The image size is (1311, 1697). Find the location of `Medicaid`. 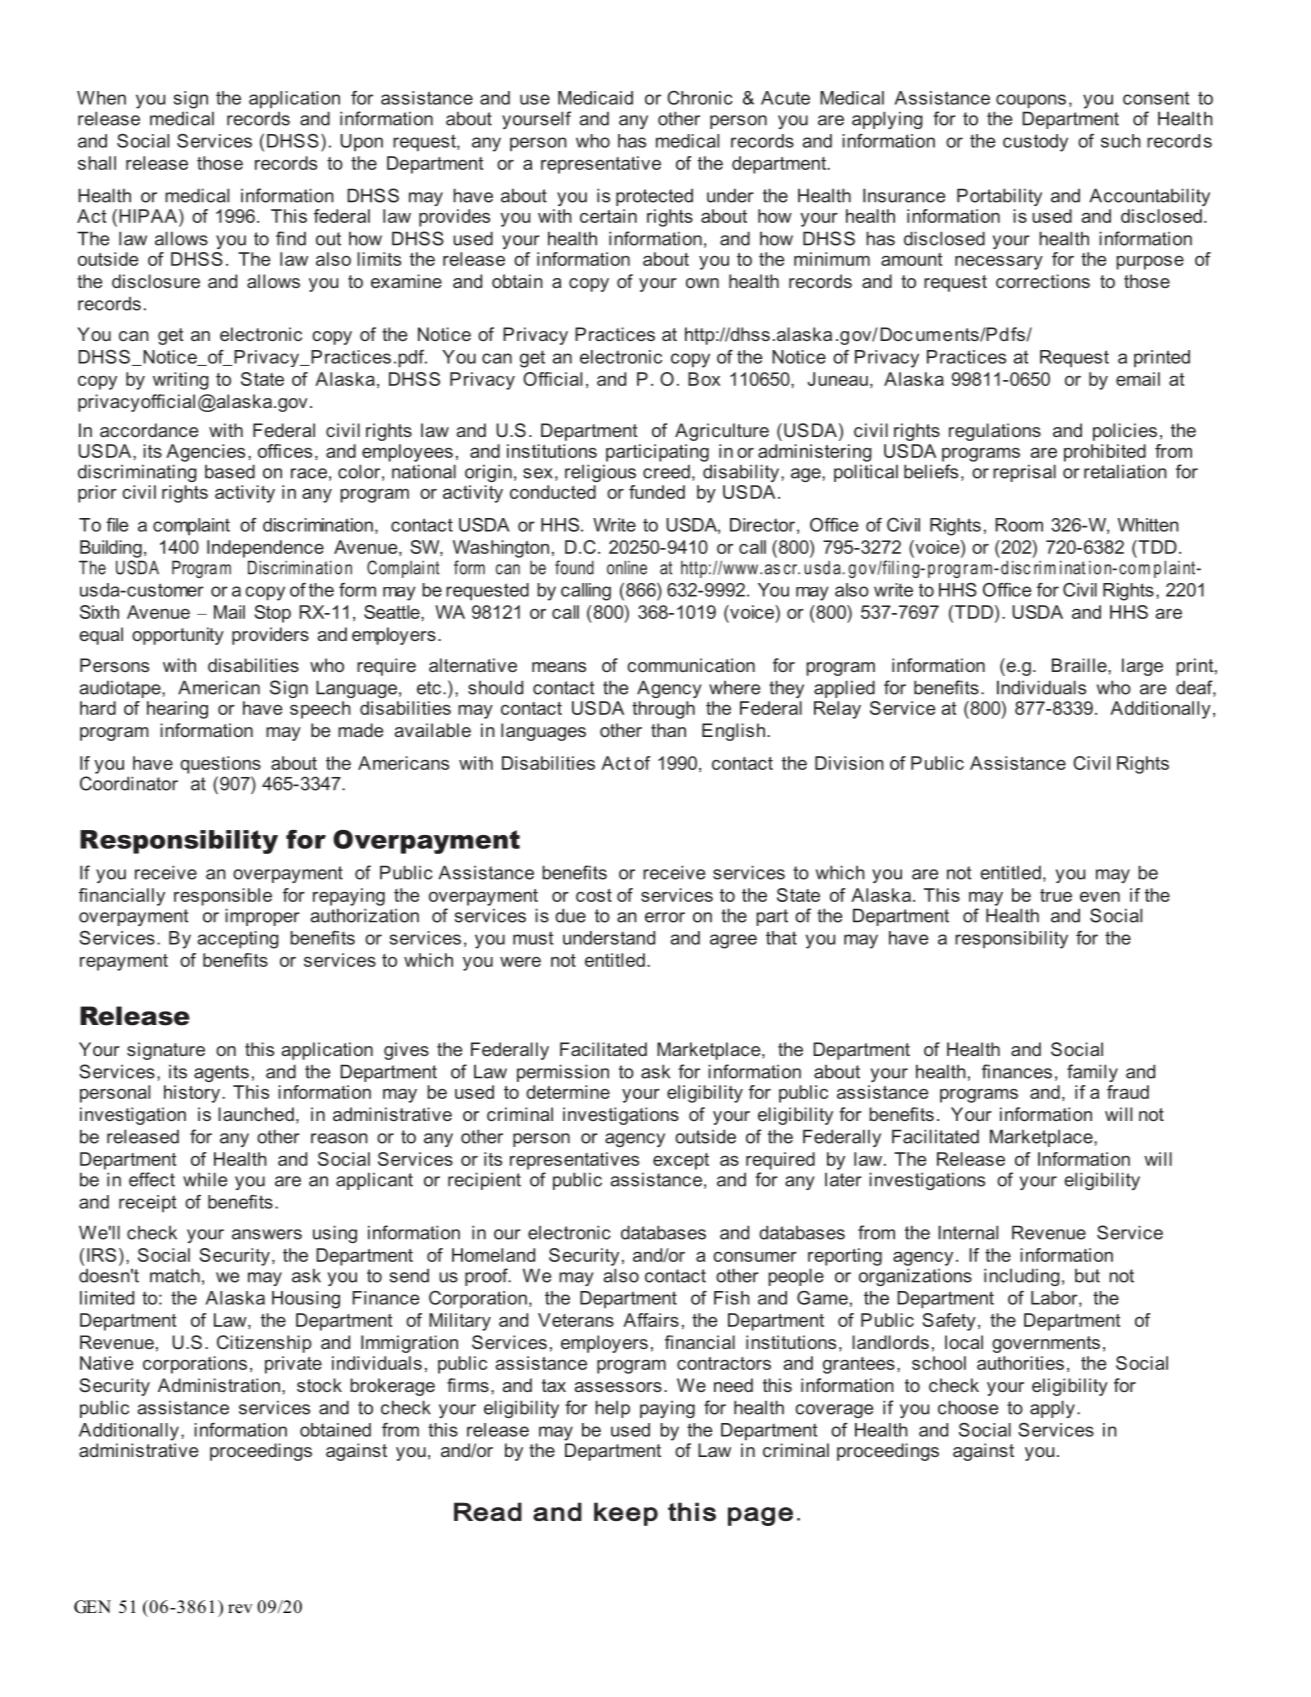

Medicaid is located at coordinates (595, 98).
